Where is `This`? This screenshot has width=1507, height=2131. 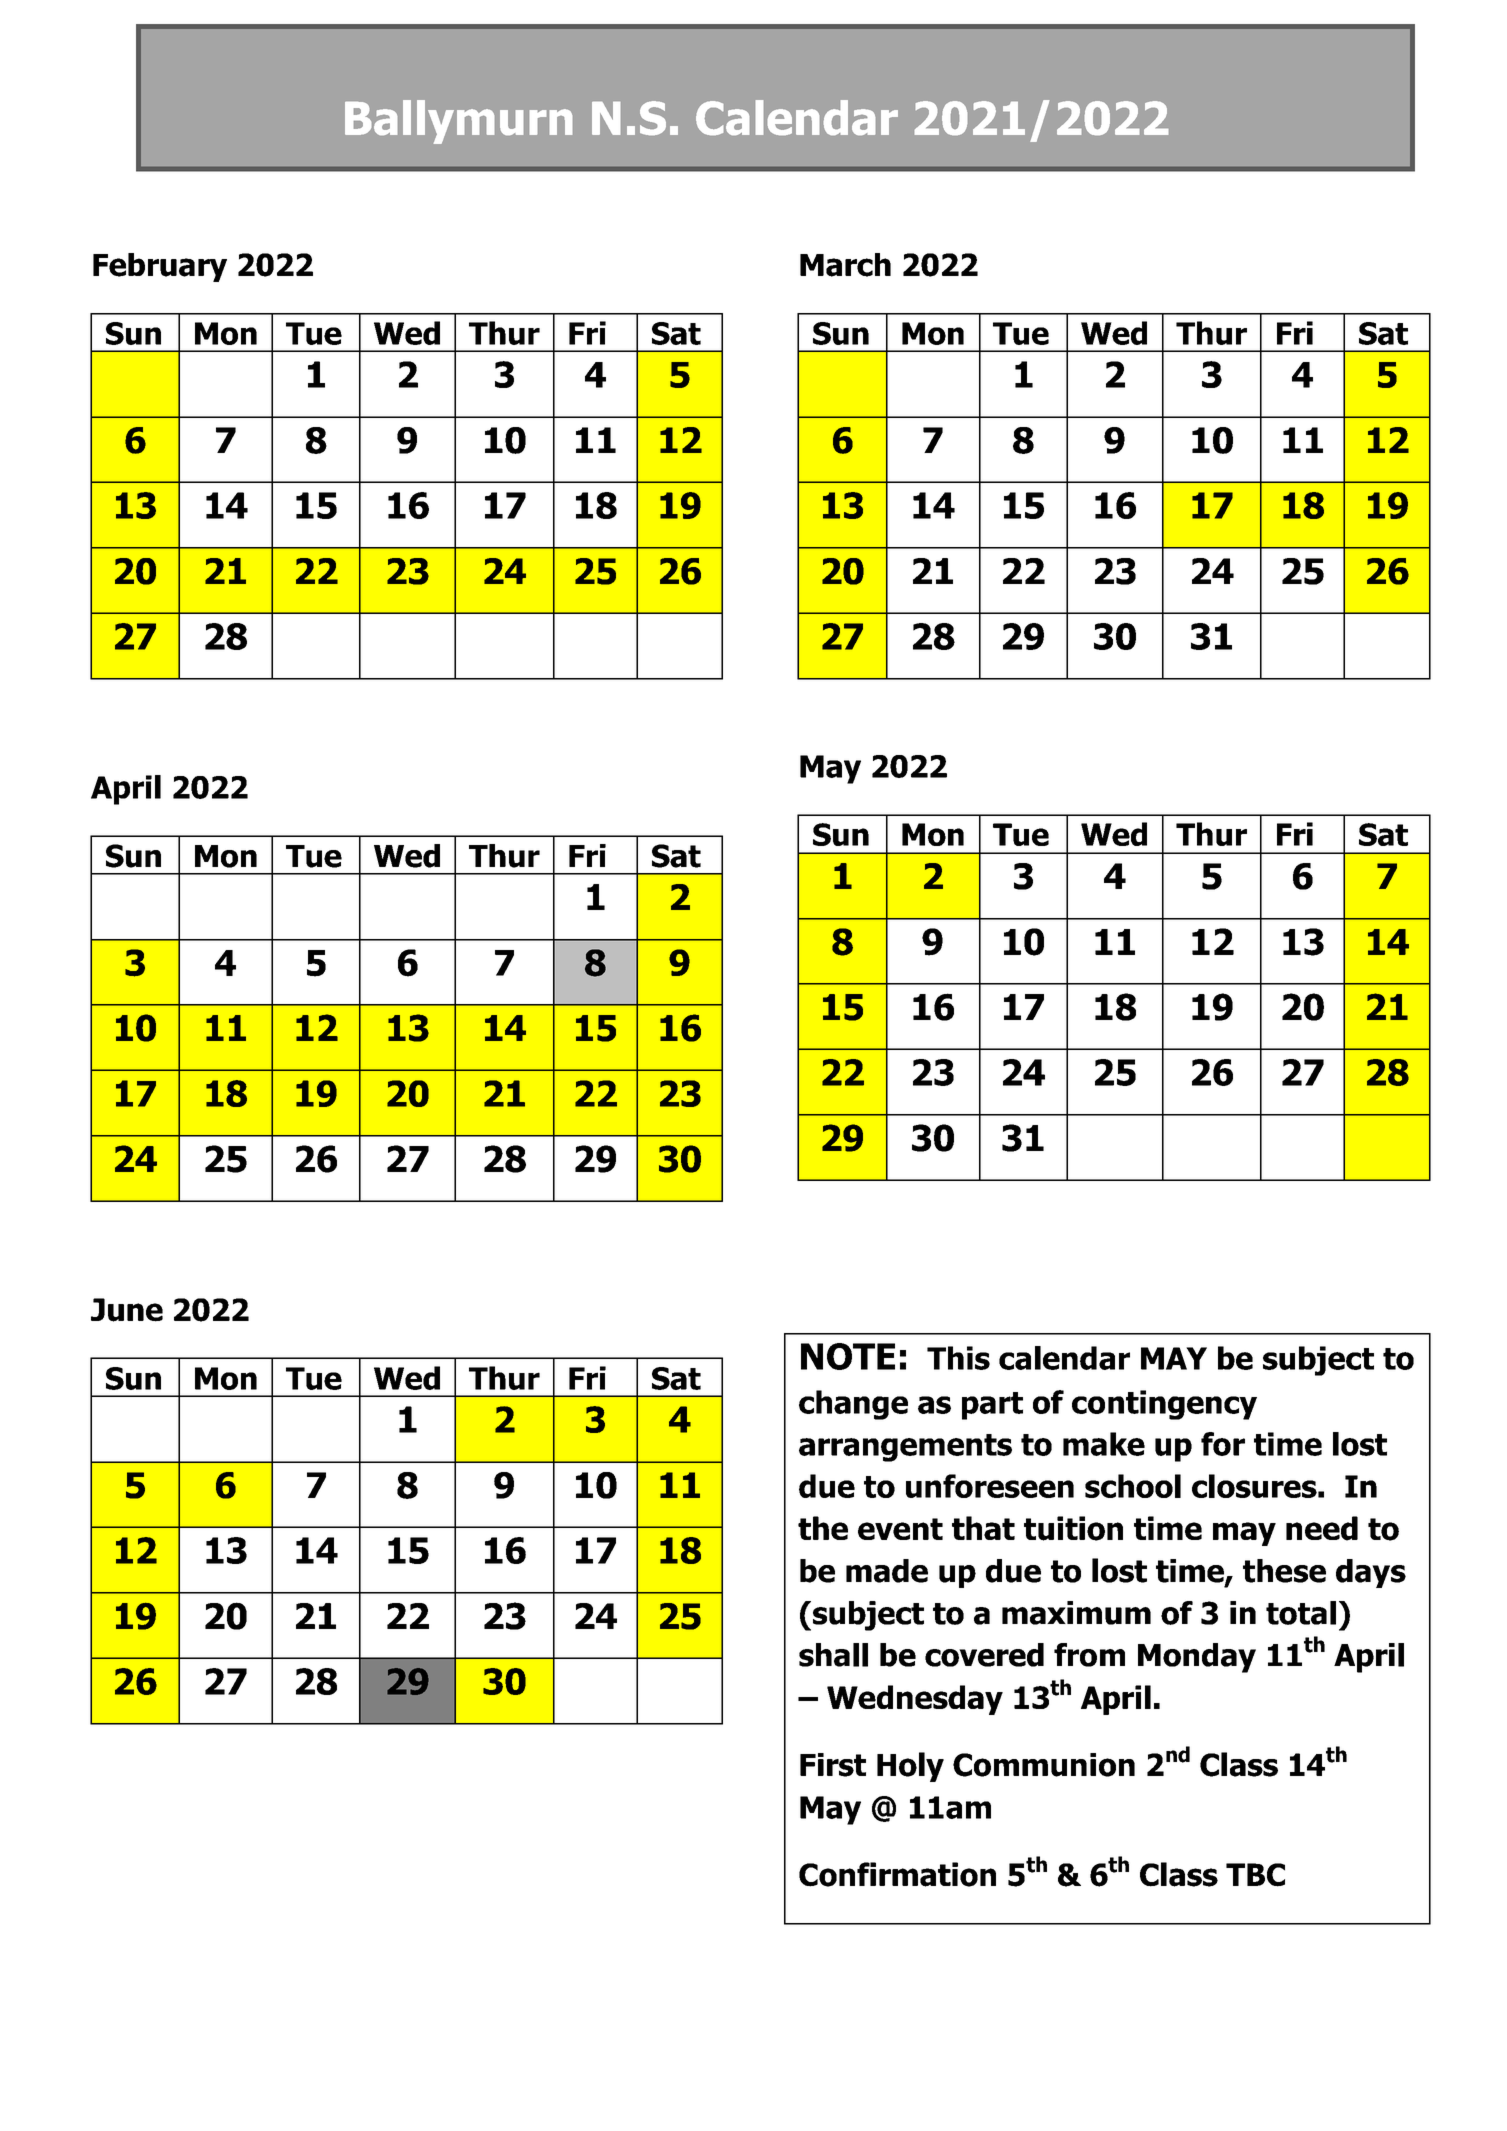
This is located at coordinates (958, 1358).
